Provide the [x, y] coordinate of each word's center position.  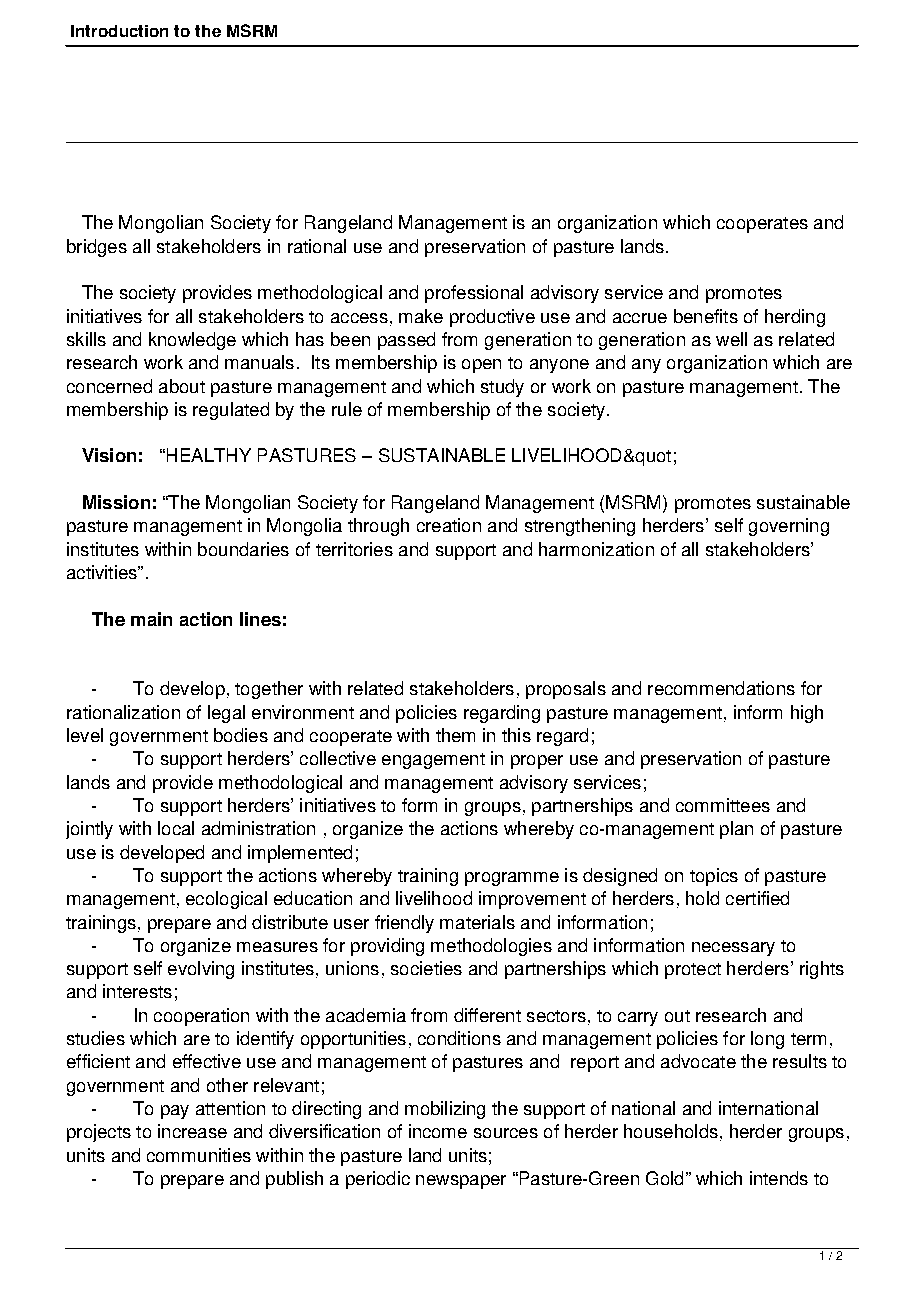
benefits [706, 316]
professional [474, 294]
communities [199, 1155]
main [151, 619]
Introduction [119, 31]
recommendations [721, 688]
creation [449, 525]
